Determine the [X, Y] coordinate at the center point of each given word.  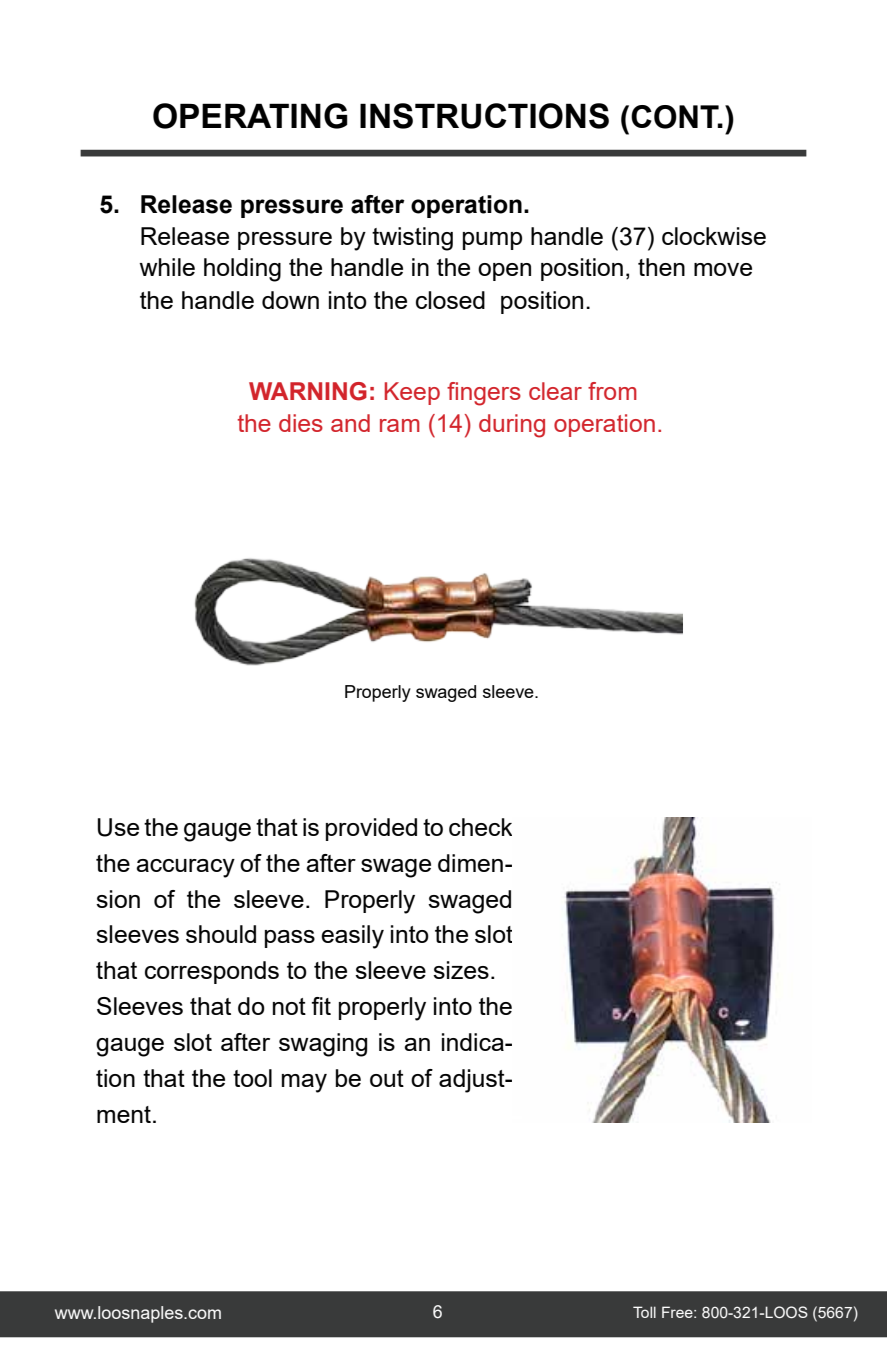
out [387, 1078]
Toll [644, 1312]
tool [252, 1078]
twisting [412, 239]
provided [371, 829]
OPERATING [250, 116]
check [480, 827]
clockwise [714, 236]
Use [118, 827]
